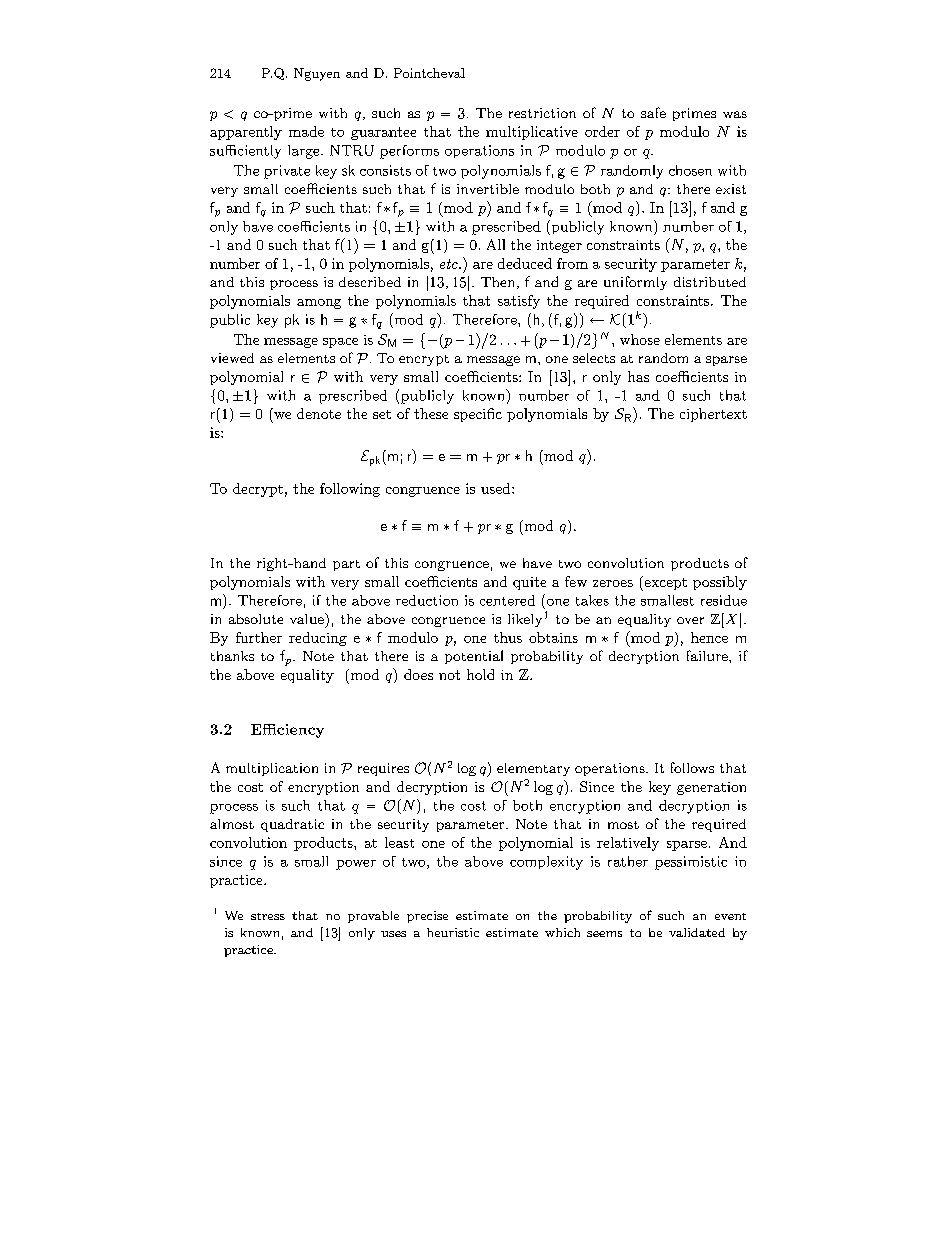 The width and height of the document is (952, 1233). Describe the element at coordinates (708, 655) in the document. I see `failure` at that location.
